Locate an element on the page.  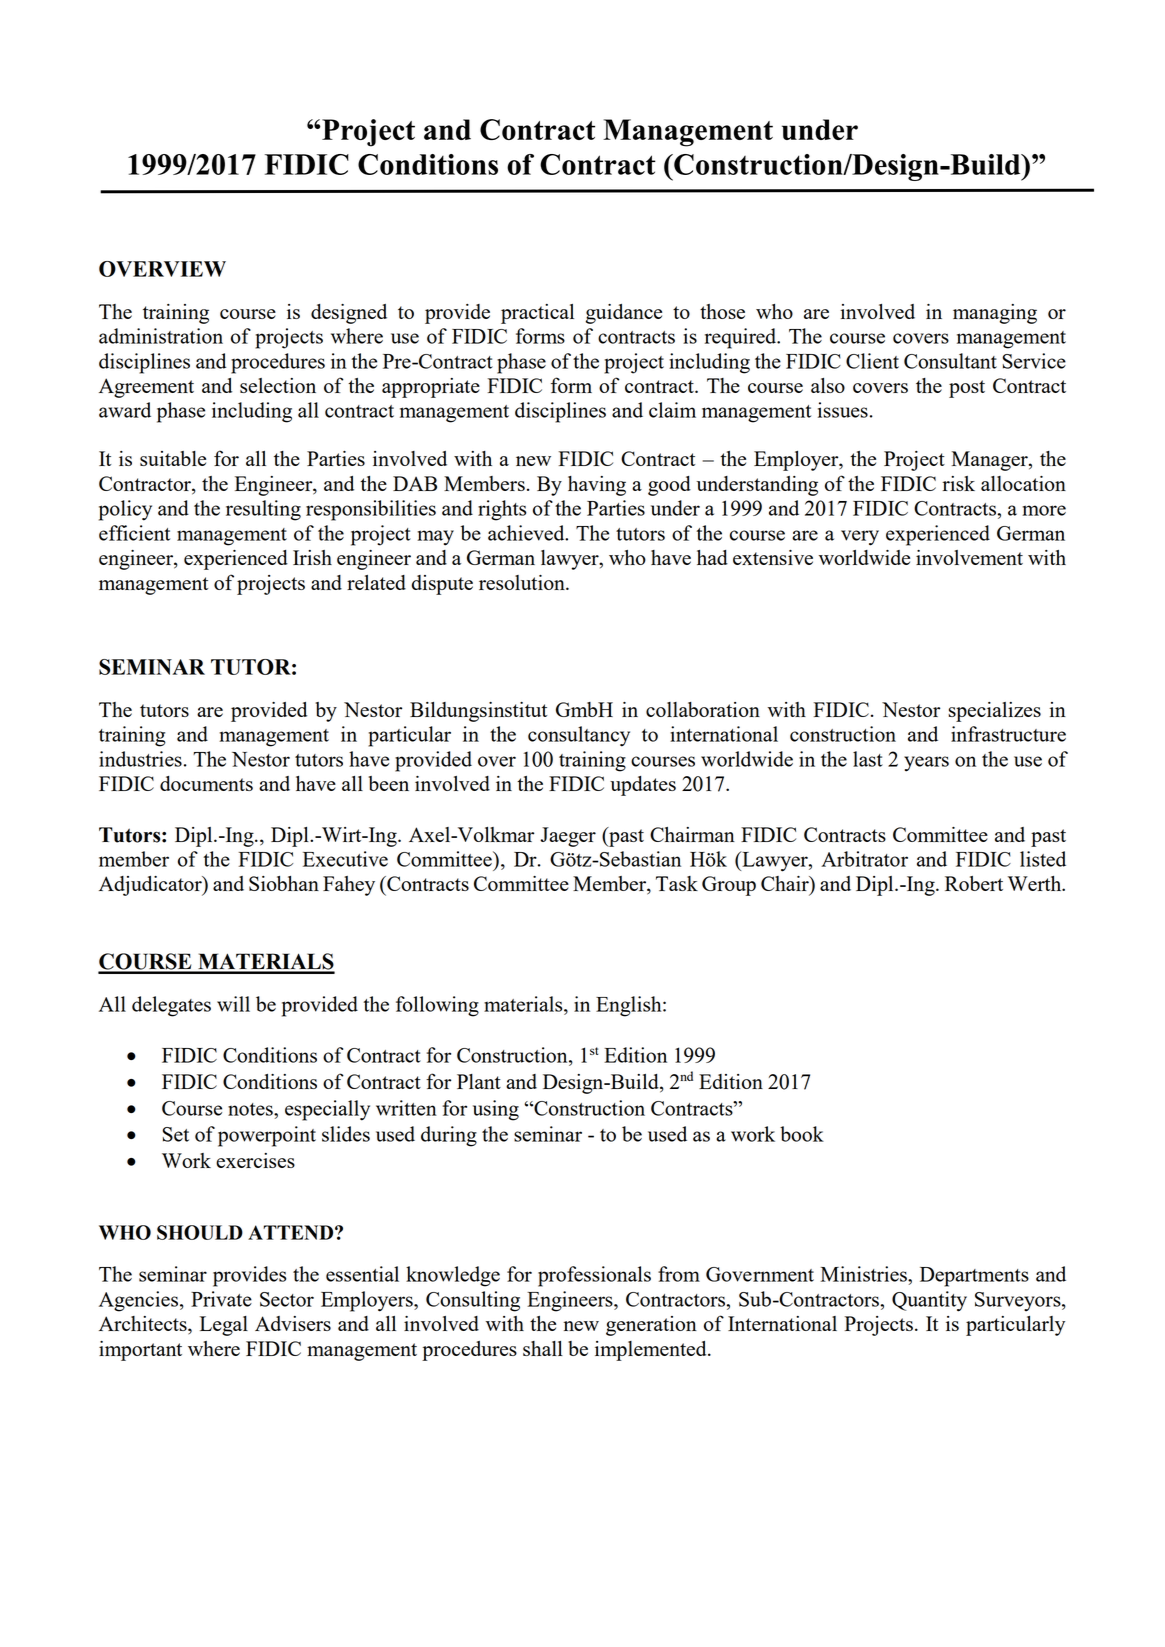
Consultant is located at coordinates (950, 361).
